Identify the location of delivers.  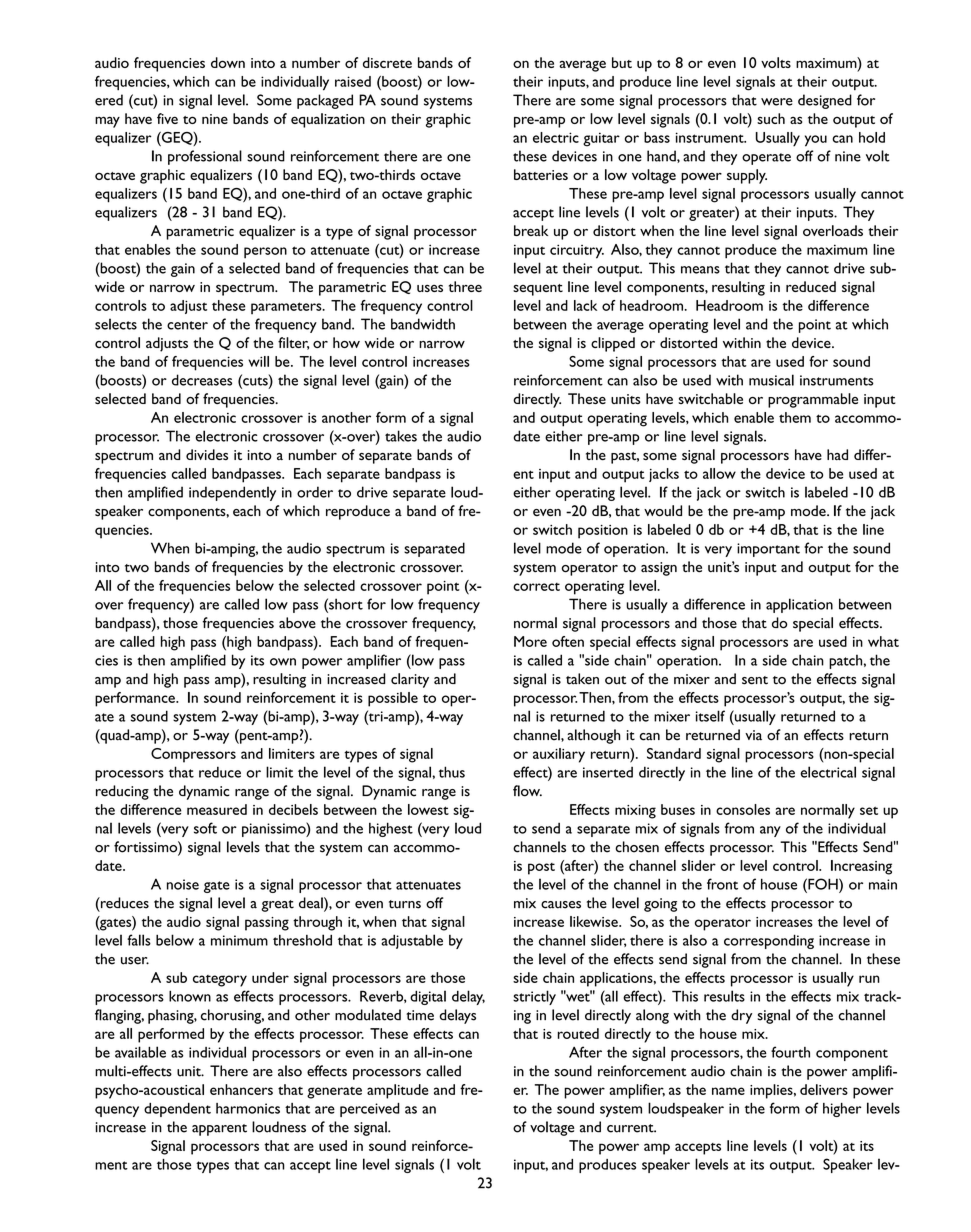
(824, 1089).
